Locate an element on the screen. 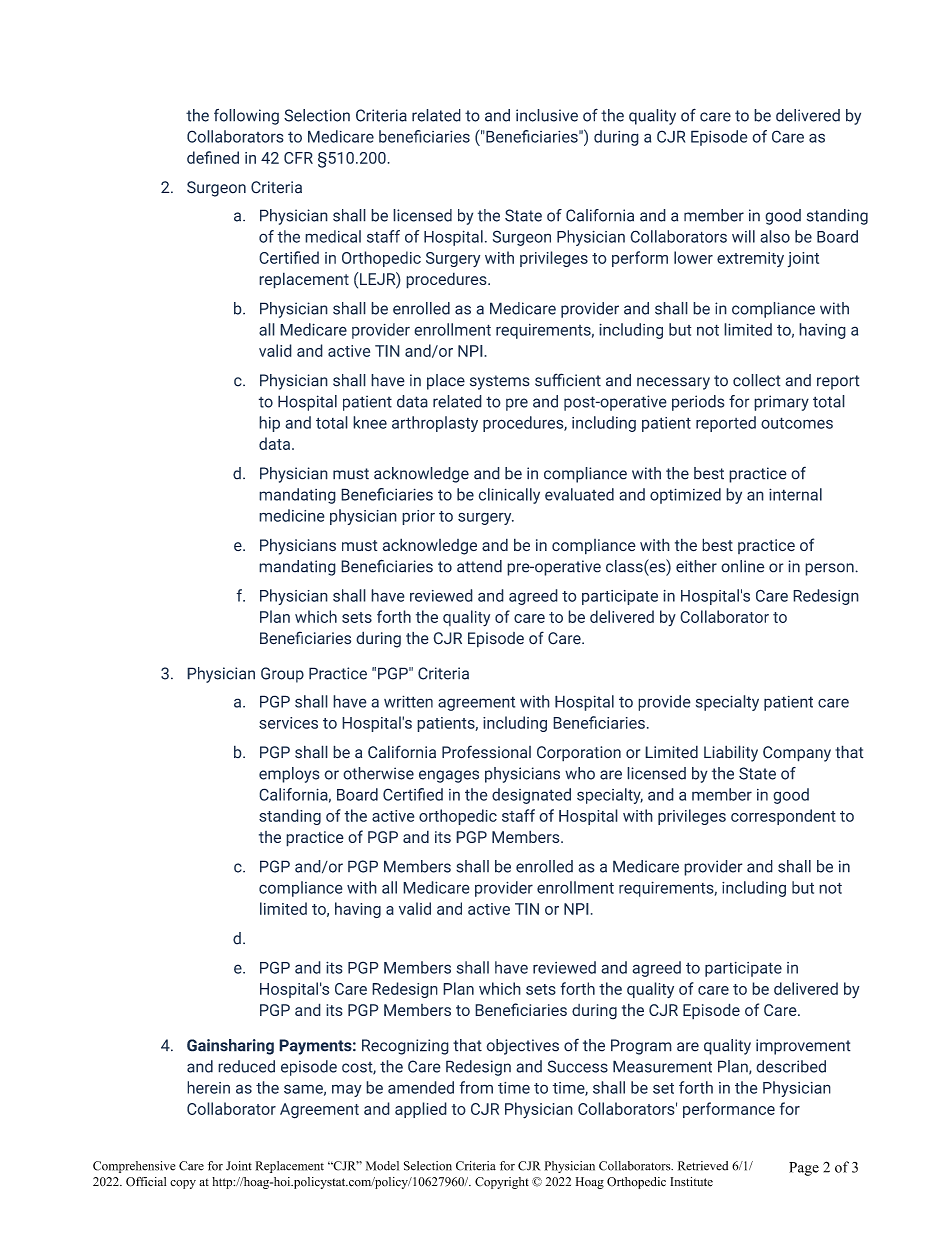  written is located at coordinates (408, 701).
